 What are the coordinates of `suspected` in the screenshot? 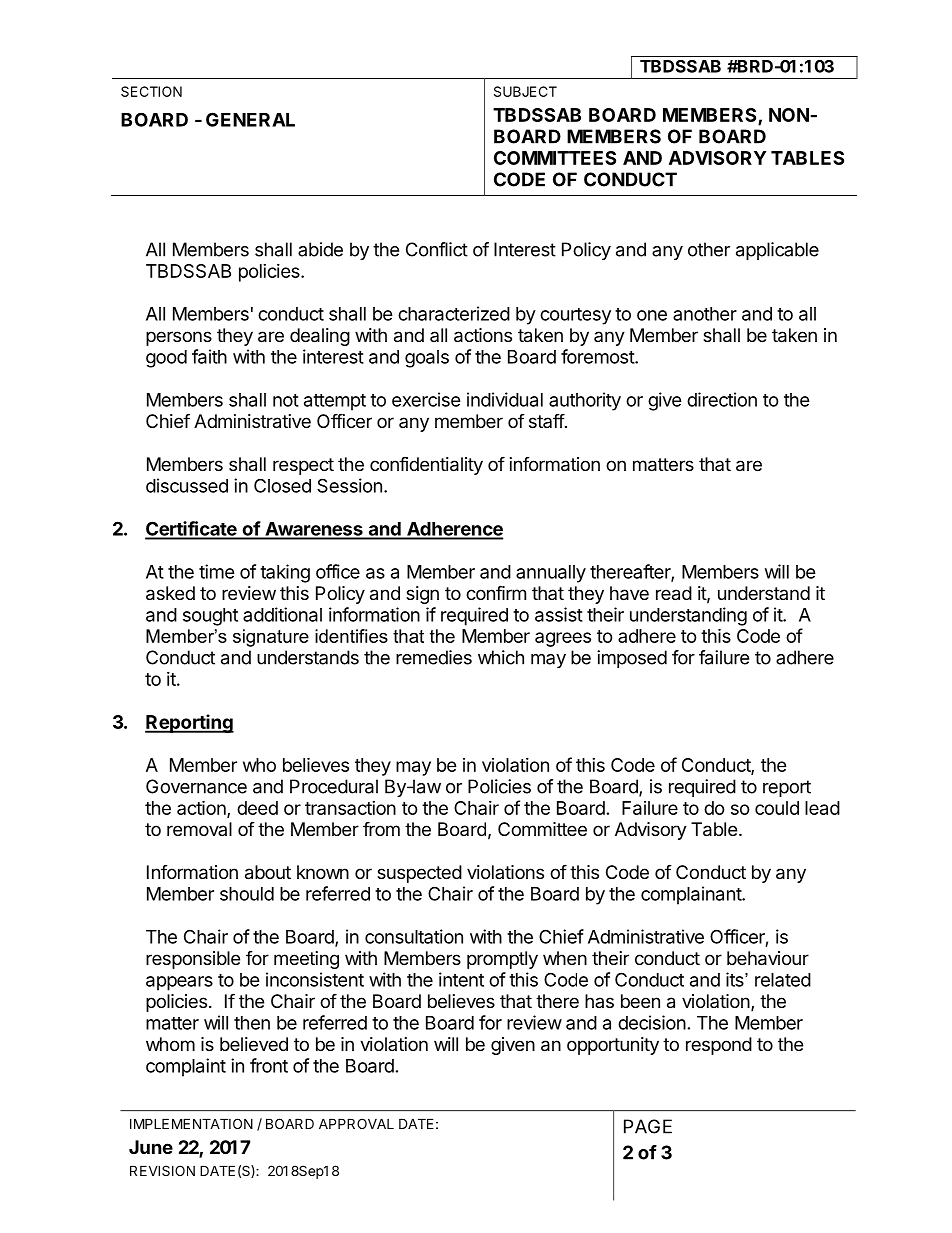 It's located at (419, 874).
